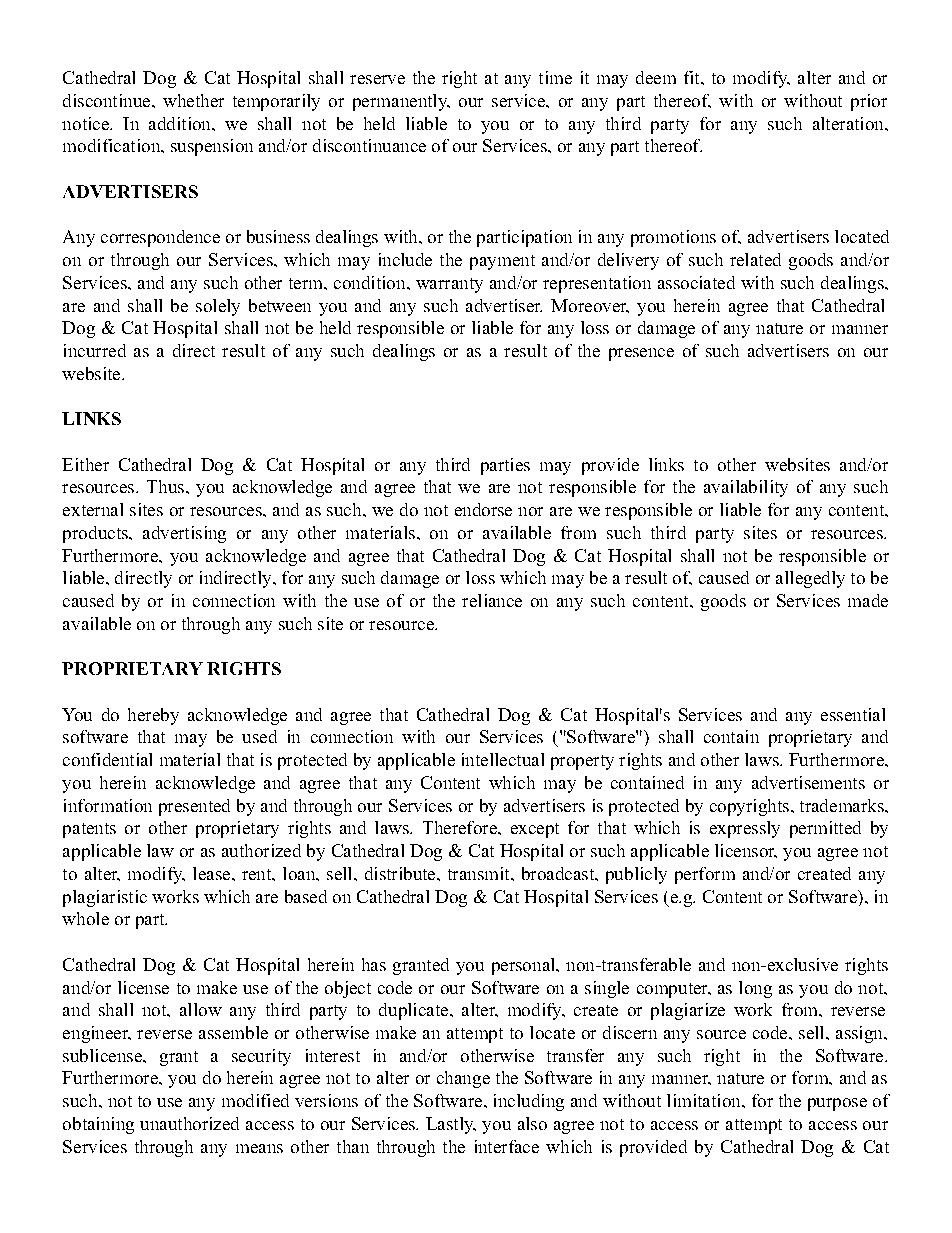  I want to click on fit, so click(693, 77).
